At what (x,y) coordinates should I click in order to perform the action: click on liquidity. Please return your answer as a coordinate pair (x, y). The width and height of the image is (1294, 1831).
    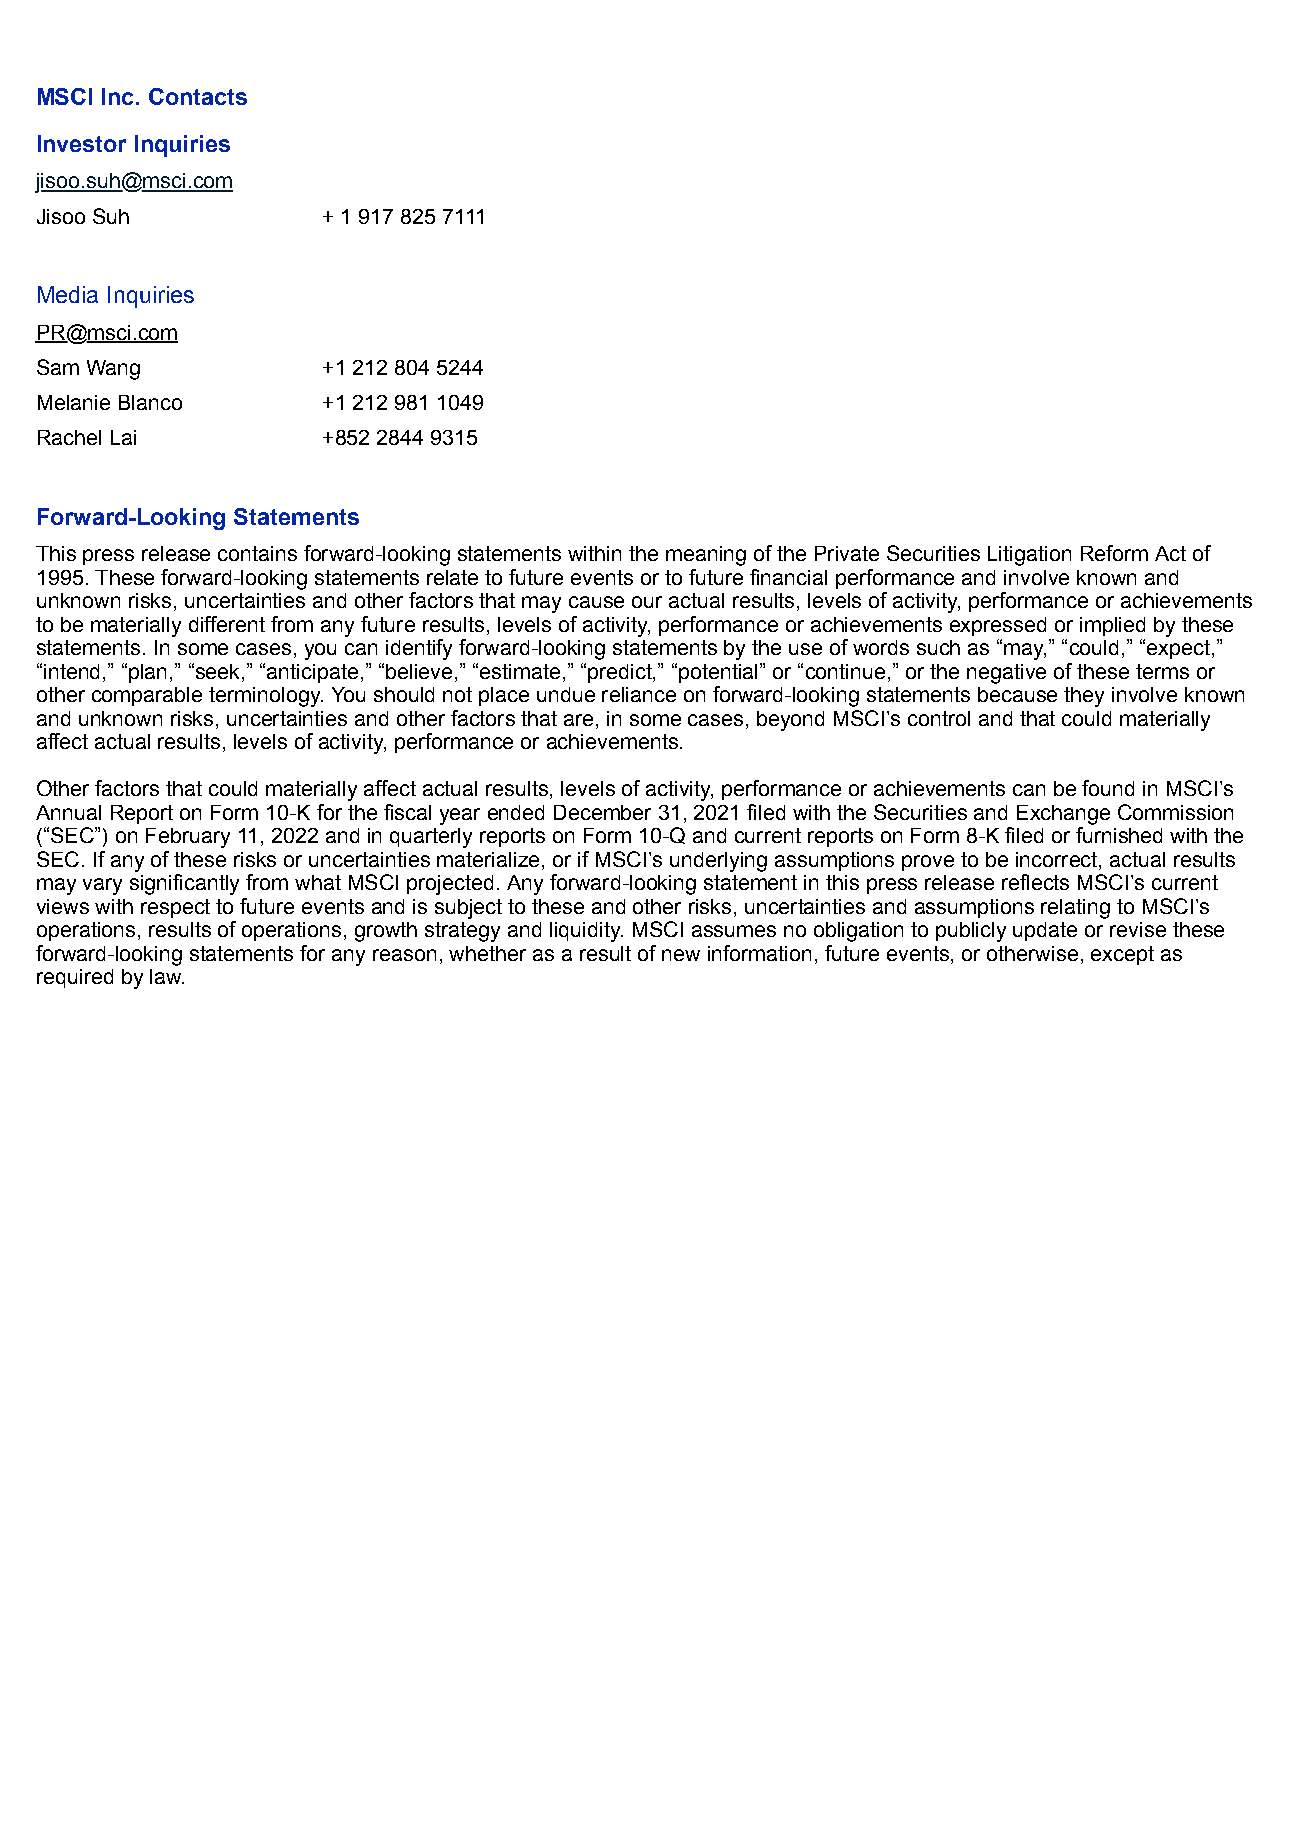
    Looking at the image, I should click on (586, 932).
